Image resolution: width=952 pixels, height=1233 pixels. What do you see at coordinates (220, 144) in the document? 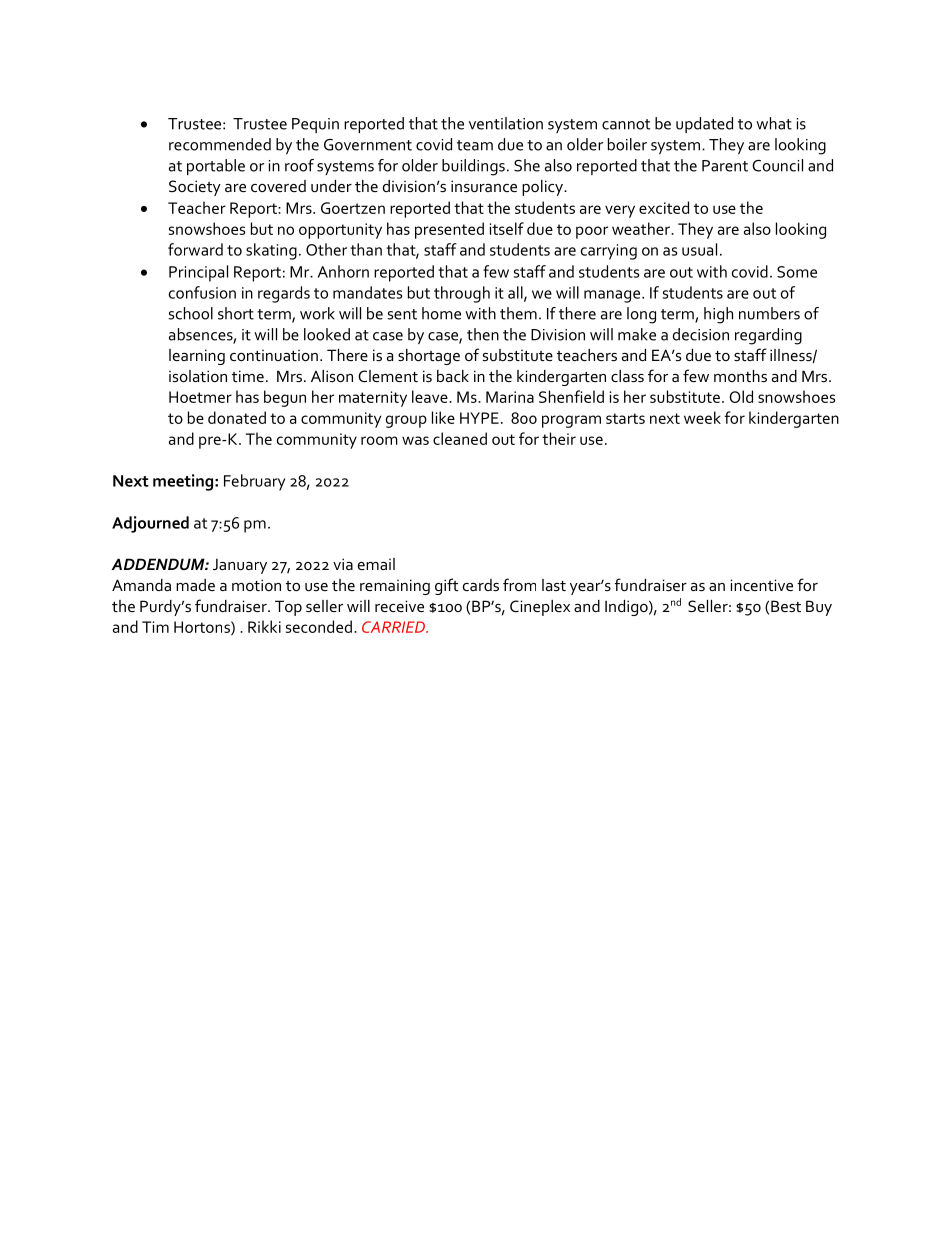
I see `recommended` at bounding box center [220, 144].
